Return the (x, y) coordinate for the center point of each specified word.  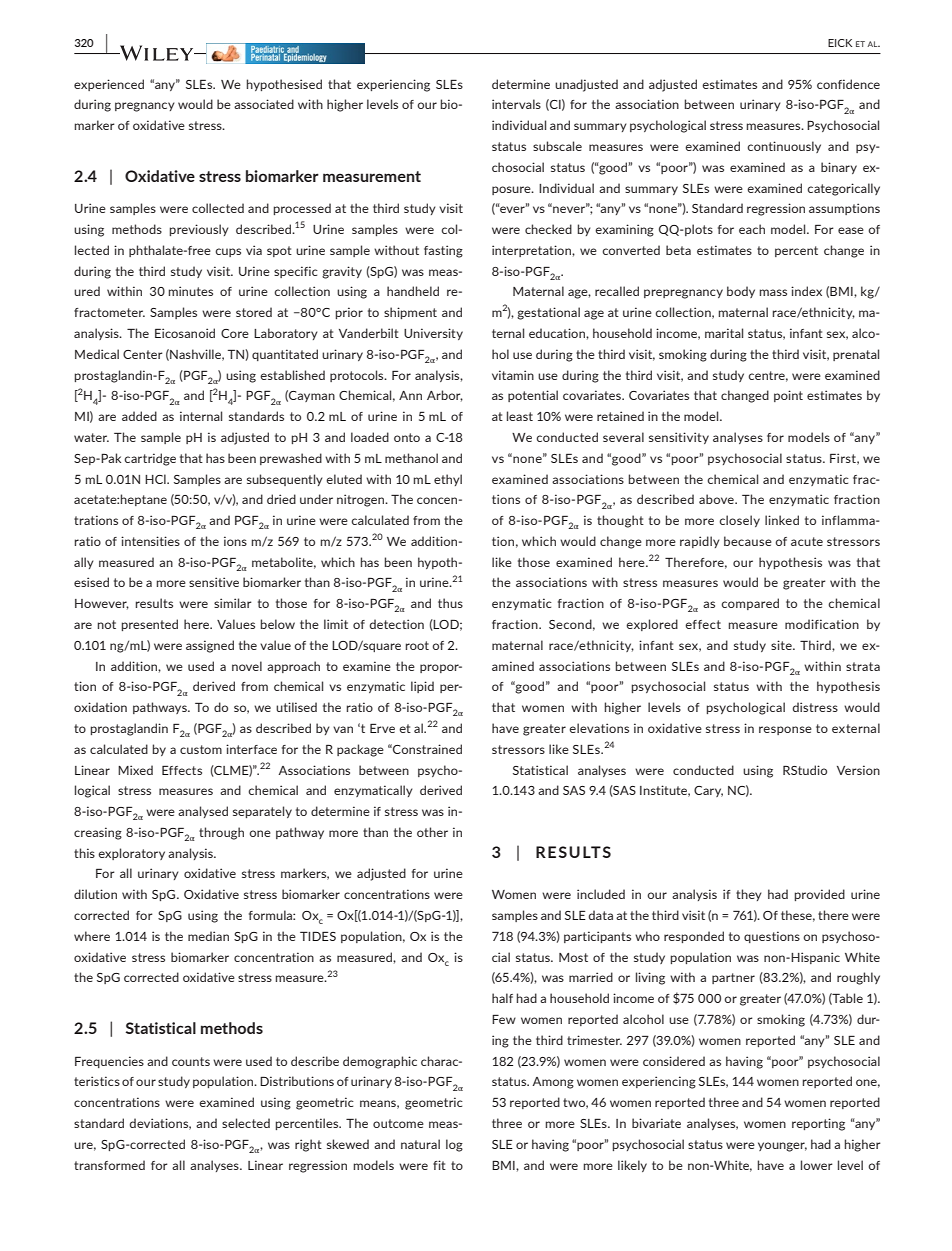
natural (420, 1144)
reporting (818, 1124)
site (782, 645)
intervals (516, 104)
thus (450, 603)
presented (150, 625)
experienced (109, 85)
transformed (109, 1165)
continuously (784, 147)
